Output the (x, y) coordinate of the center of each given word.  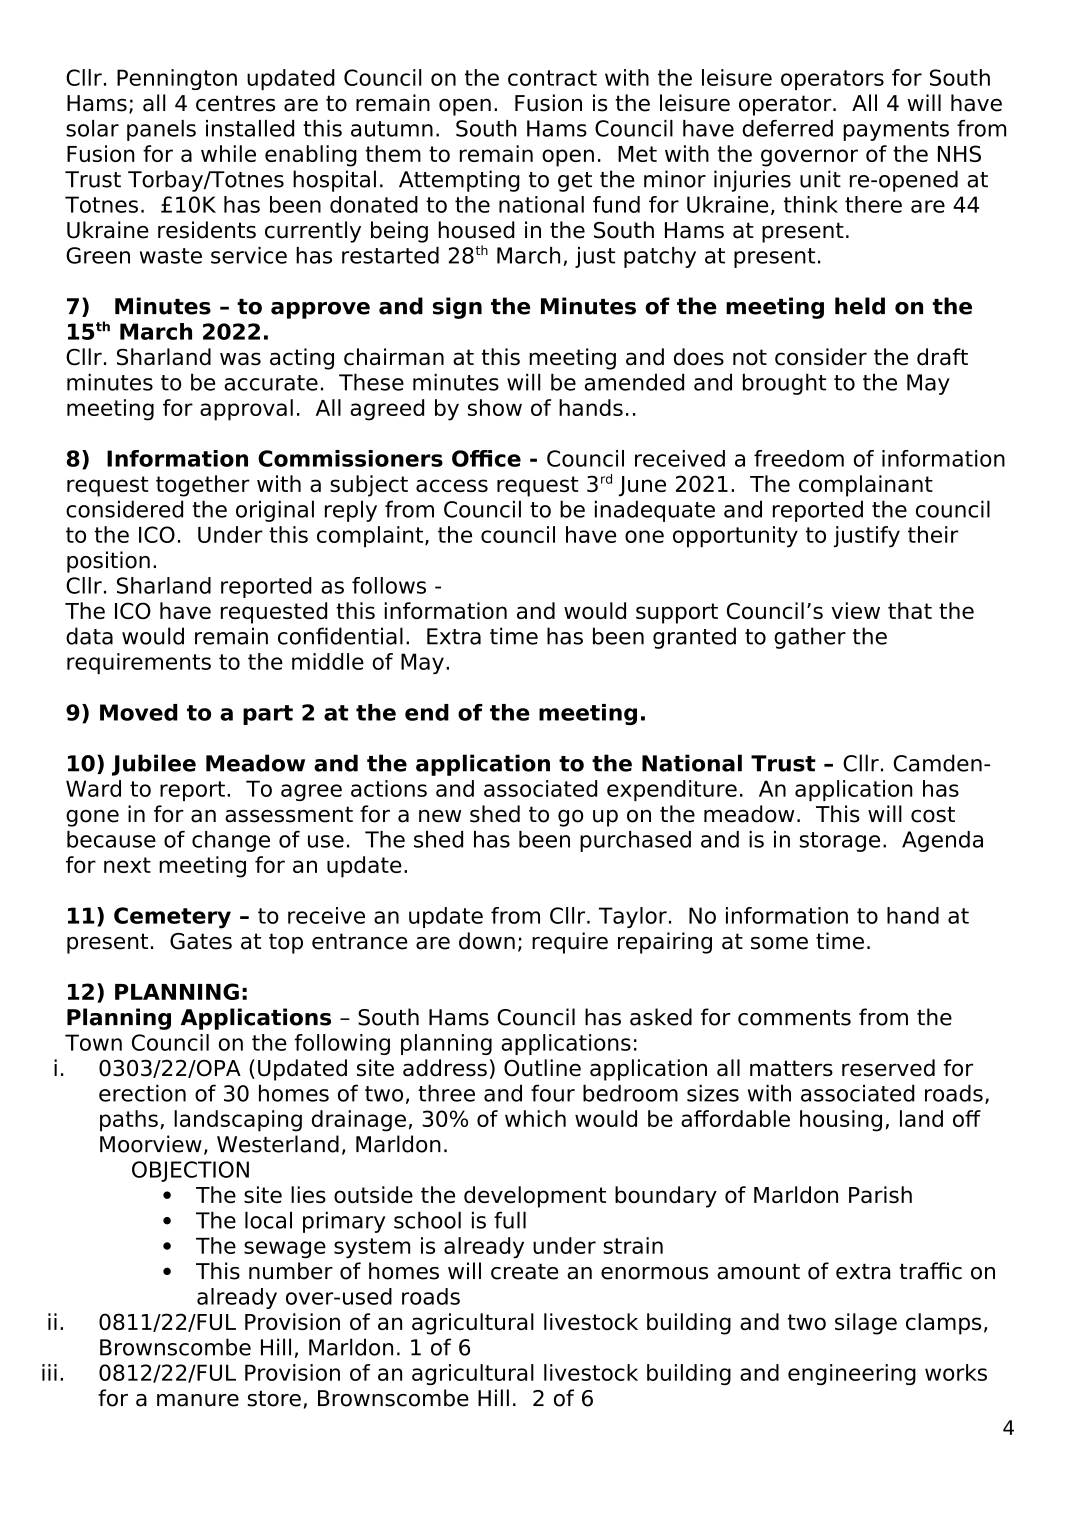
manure (198, 1400)
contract (552, 78)
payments (896, 131)
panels (161, 130)
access (452, 485)
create (524, 1271)
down (487, 941)
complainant (866, 486)
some (779, 943)
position (108, 562)
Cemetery (172, 918)
